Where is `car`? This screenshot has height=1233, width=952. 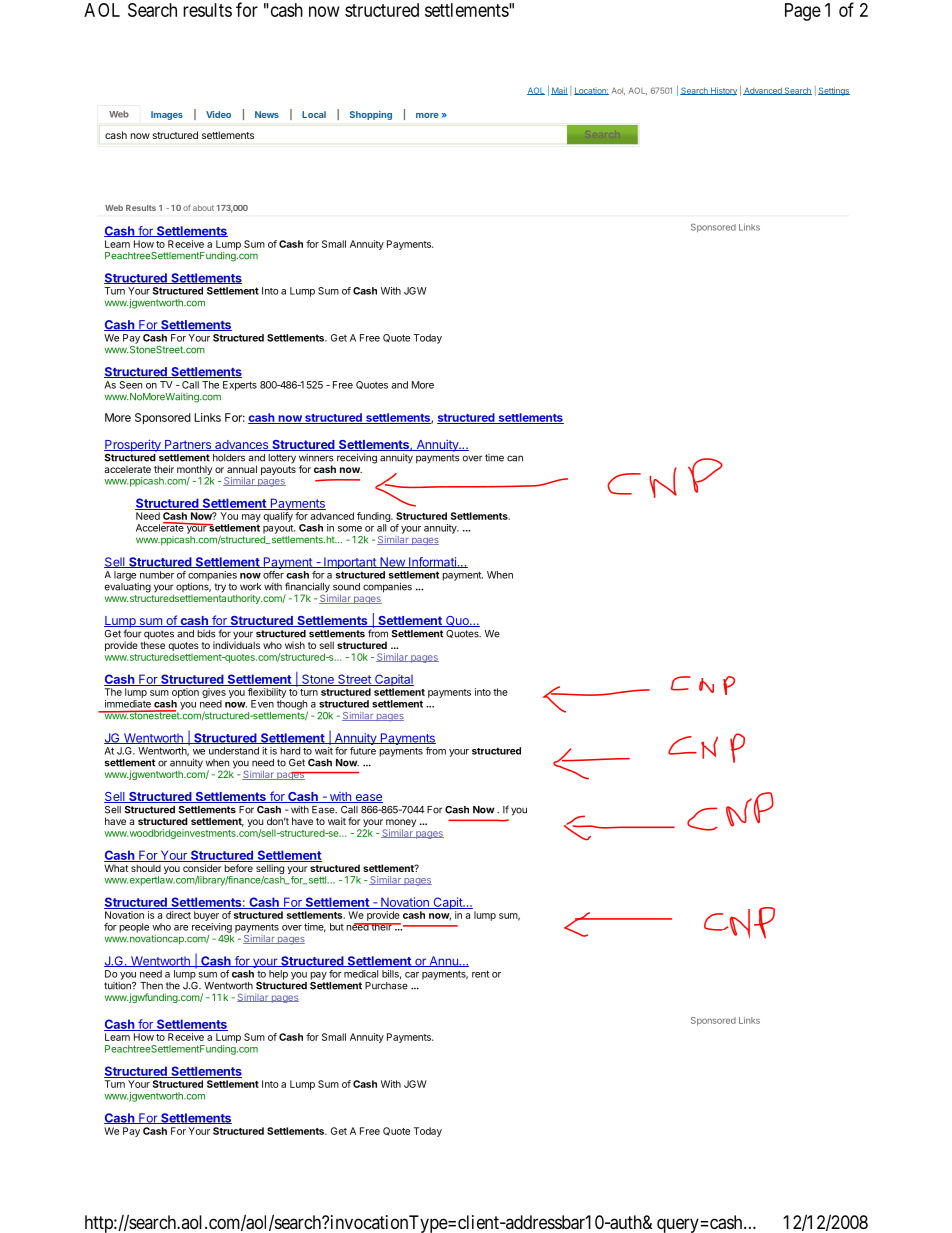 car is located at coordinates (412, 975).
